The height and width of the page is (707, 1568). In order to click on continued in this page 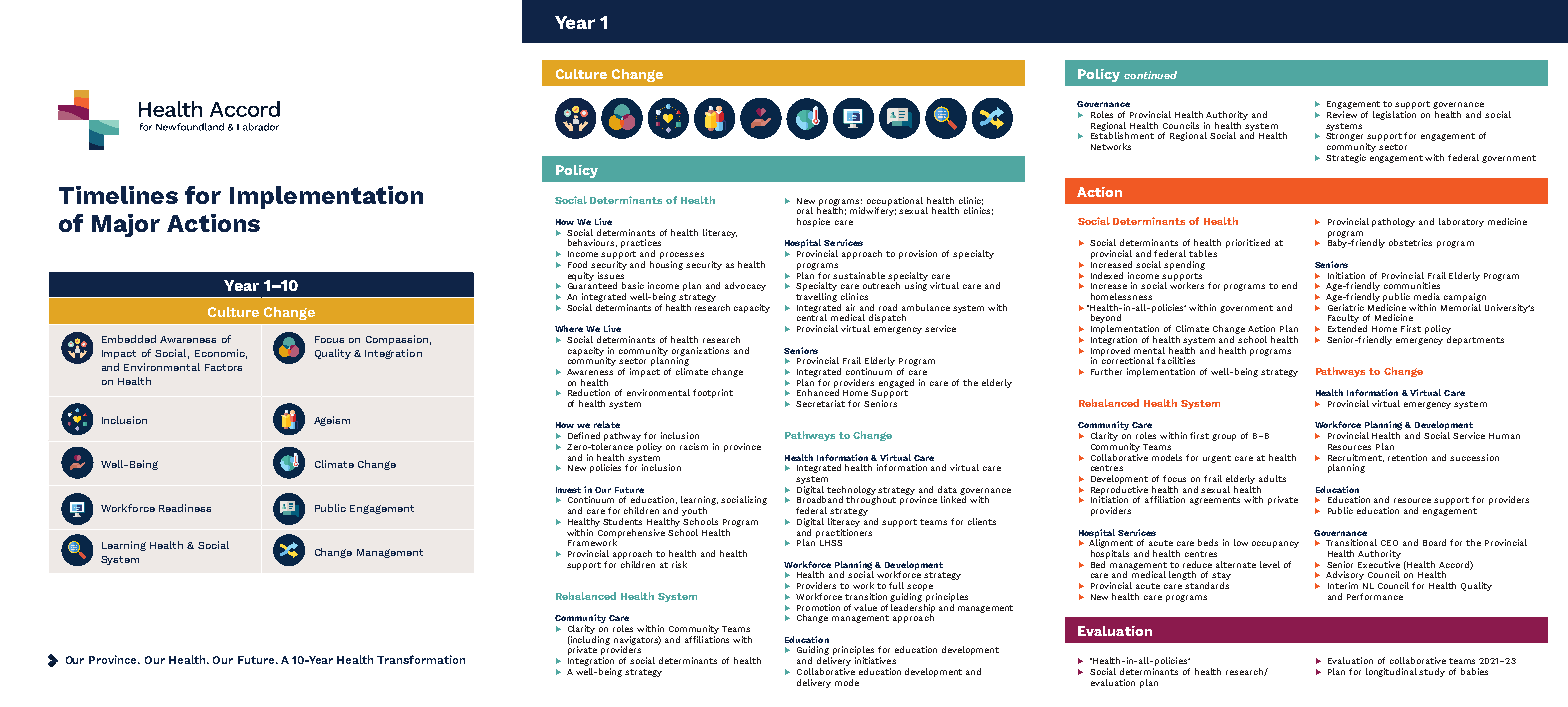, I will do `click(1150, 75)`.
